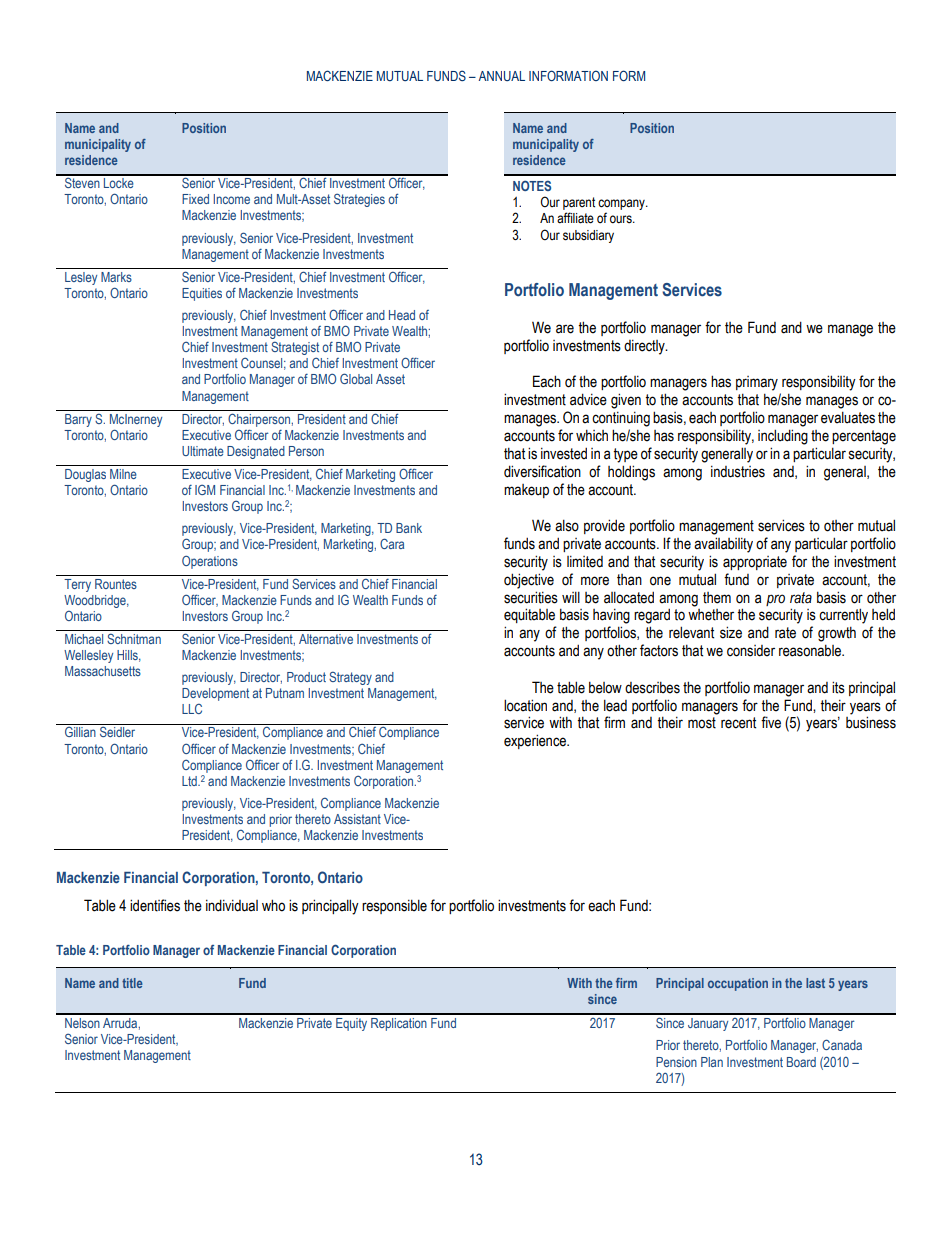  What do you see at coordinates (502, 76) in the screenshot?
I see `ANNUAL` at bounding box center [502, 76].
